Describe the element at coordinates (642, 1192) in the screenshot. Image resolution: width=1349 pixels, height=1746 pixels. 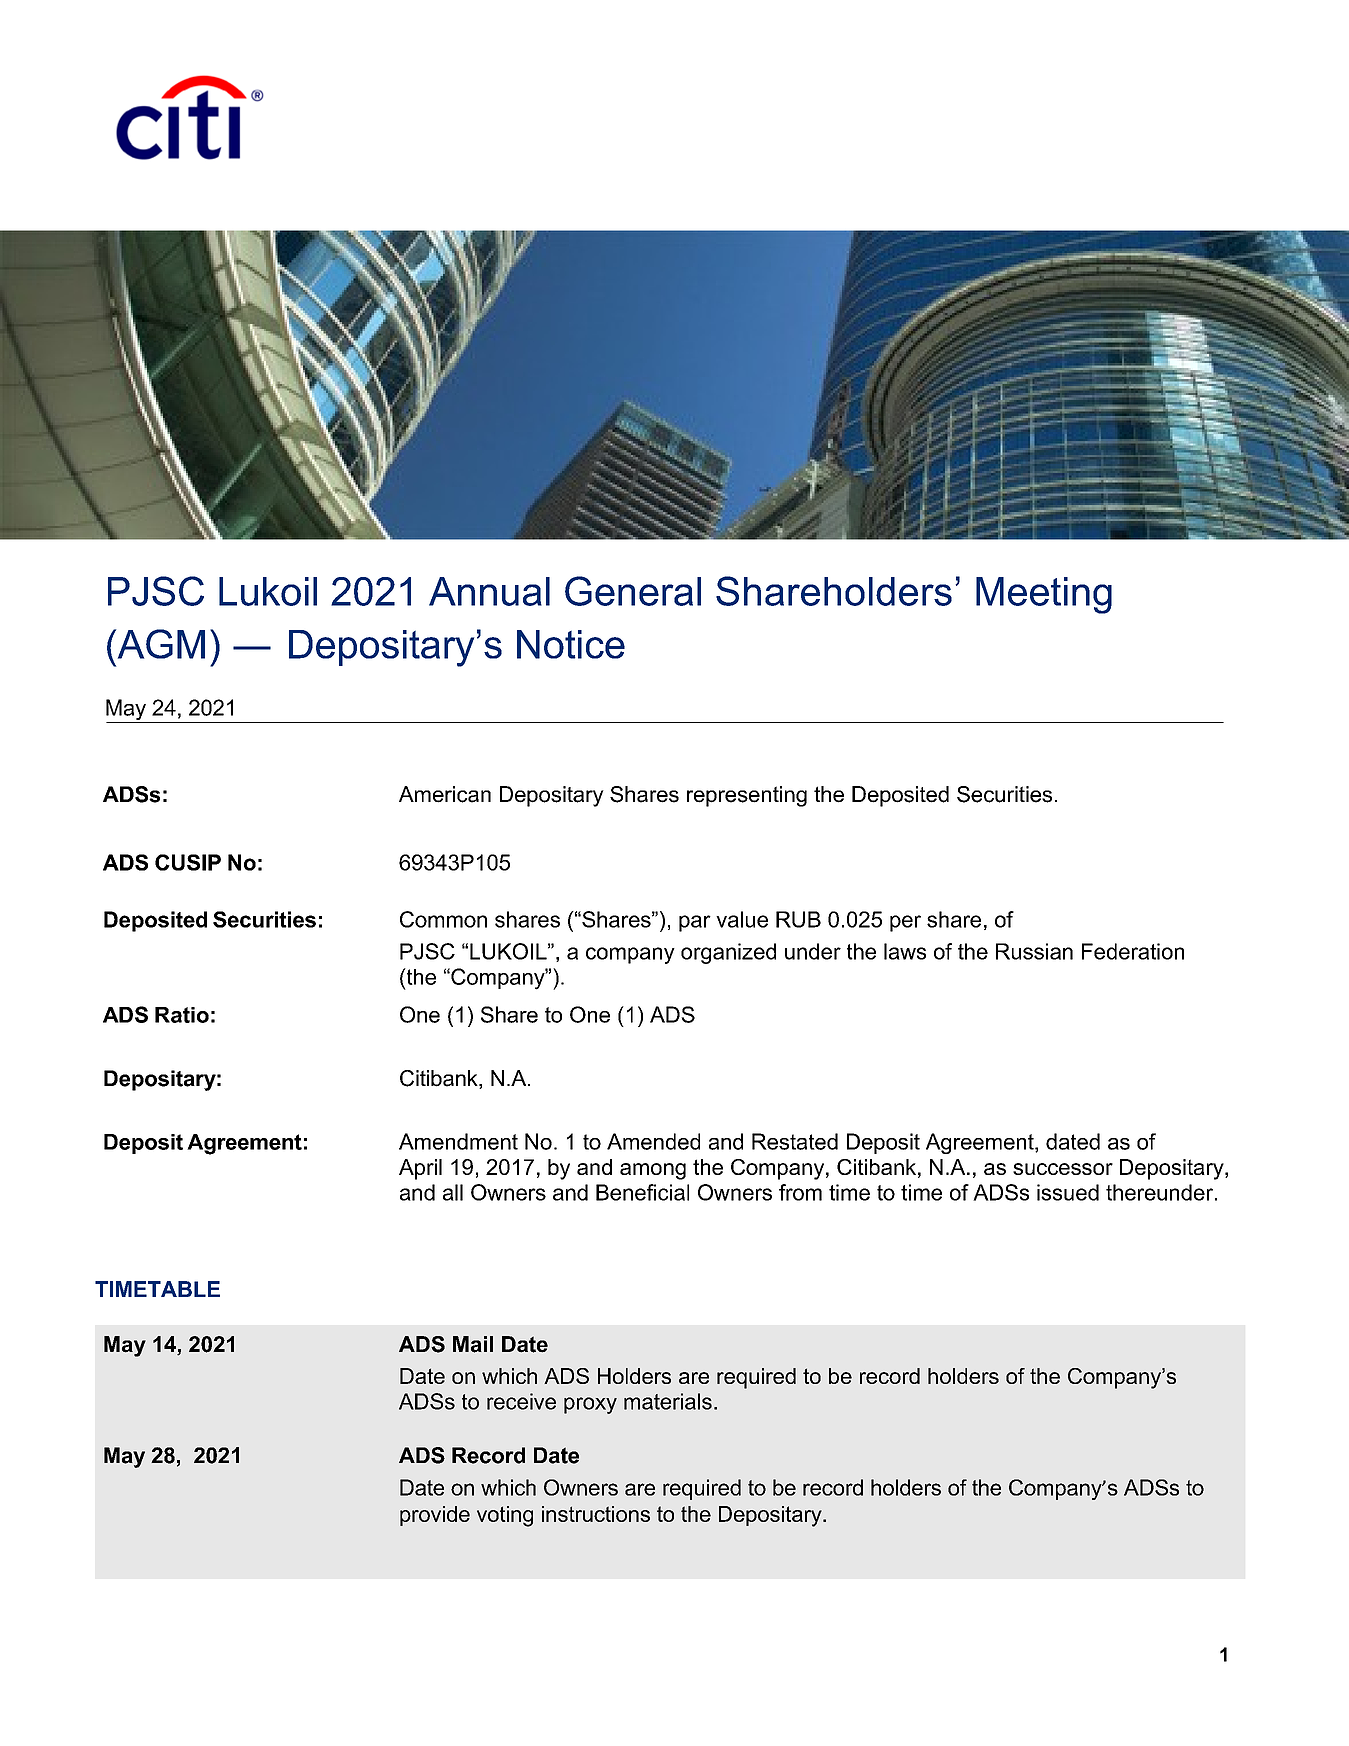
I see `Beneficial` at that location.
